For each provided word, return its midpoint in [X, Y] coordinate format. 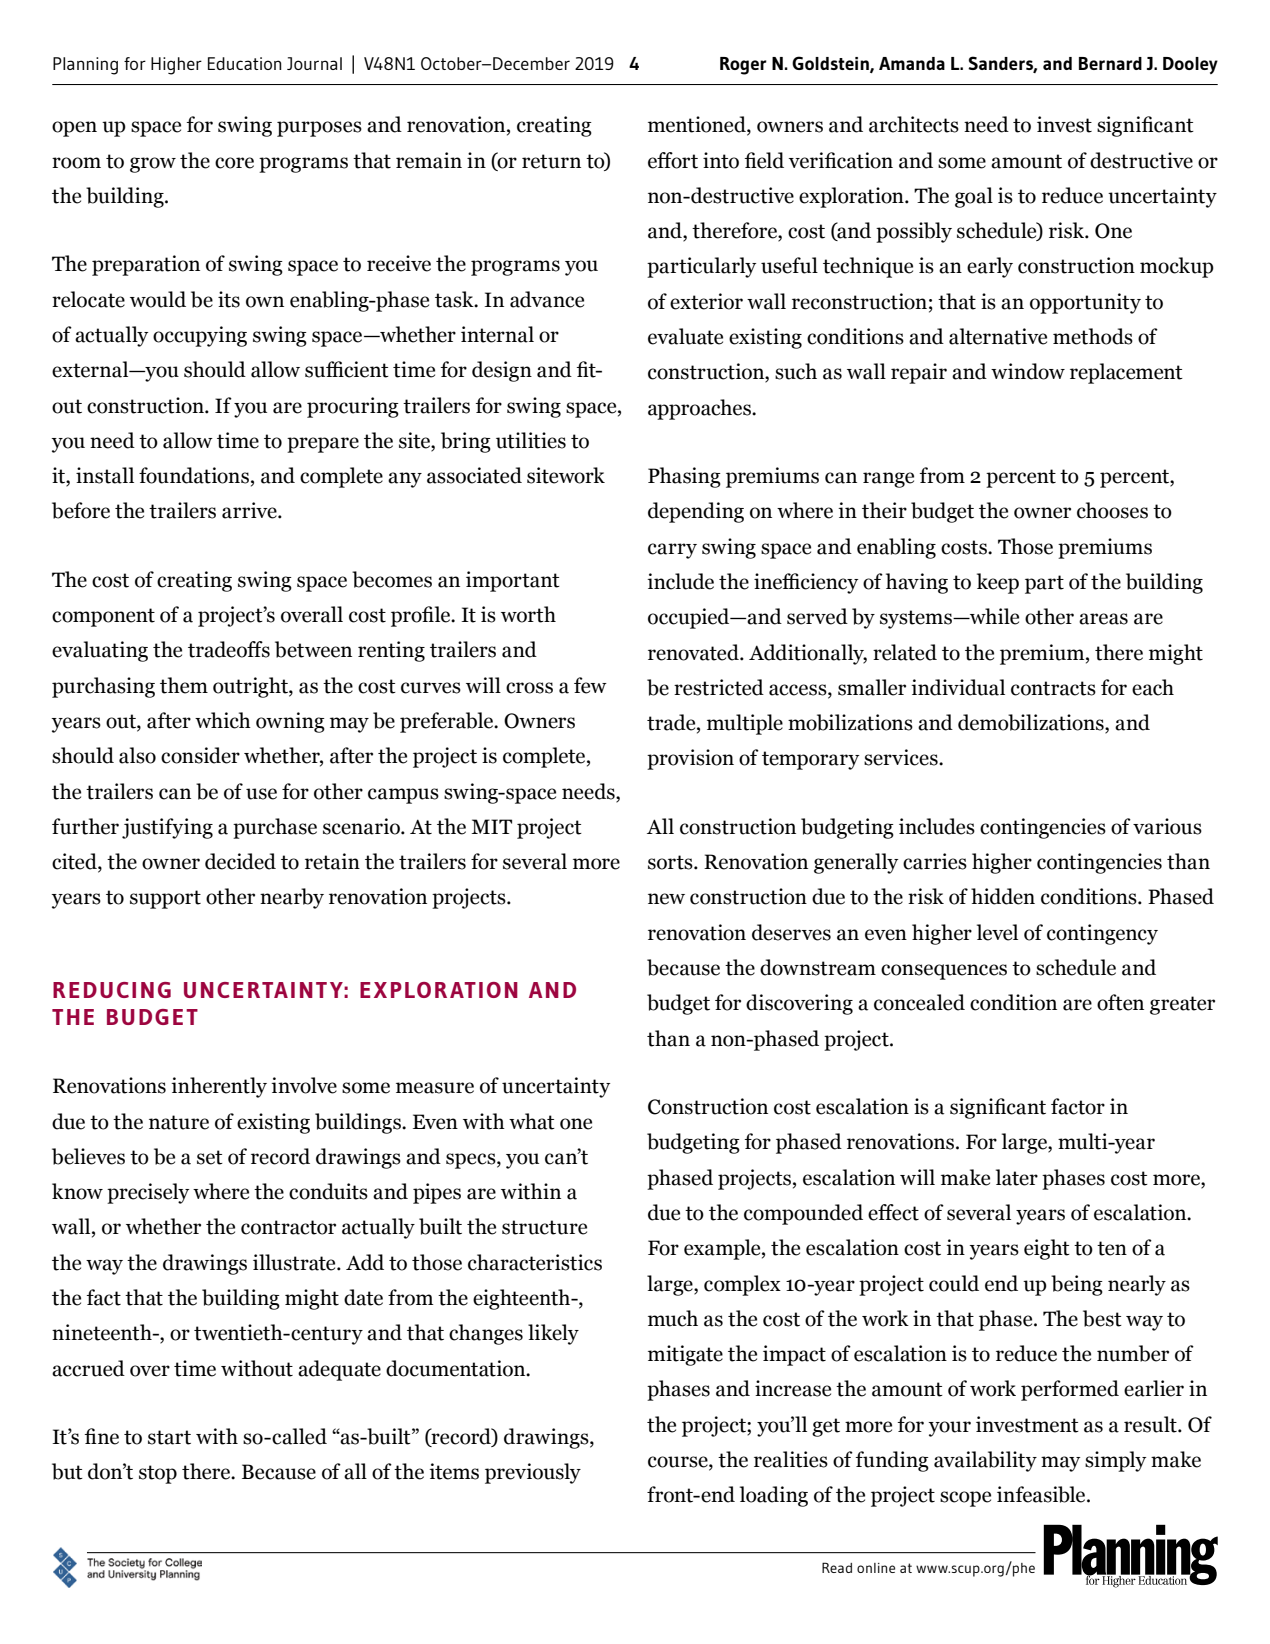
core [234, 163]
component [103, 617]
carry [672, 551]
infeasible [1042, 1494]
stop [158, 1474]
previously [533, 1473]
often [1120, 1002]
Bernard [1110, 63]
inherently [219, 1087]
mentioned [698, 125]
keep [998, 583]
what [532, 1121]
